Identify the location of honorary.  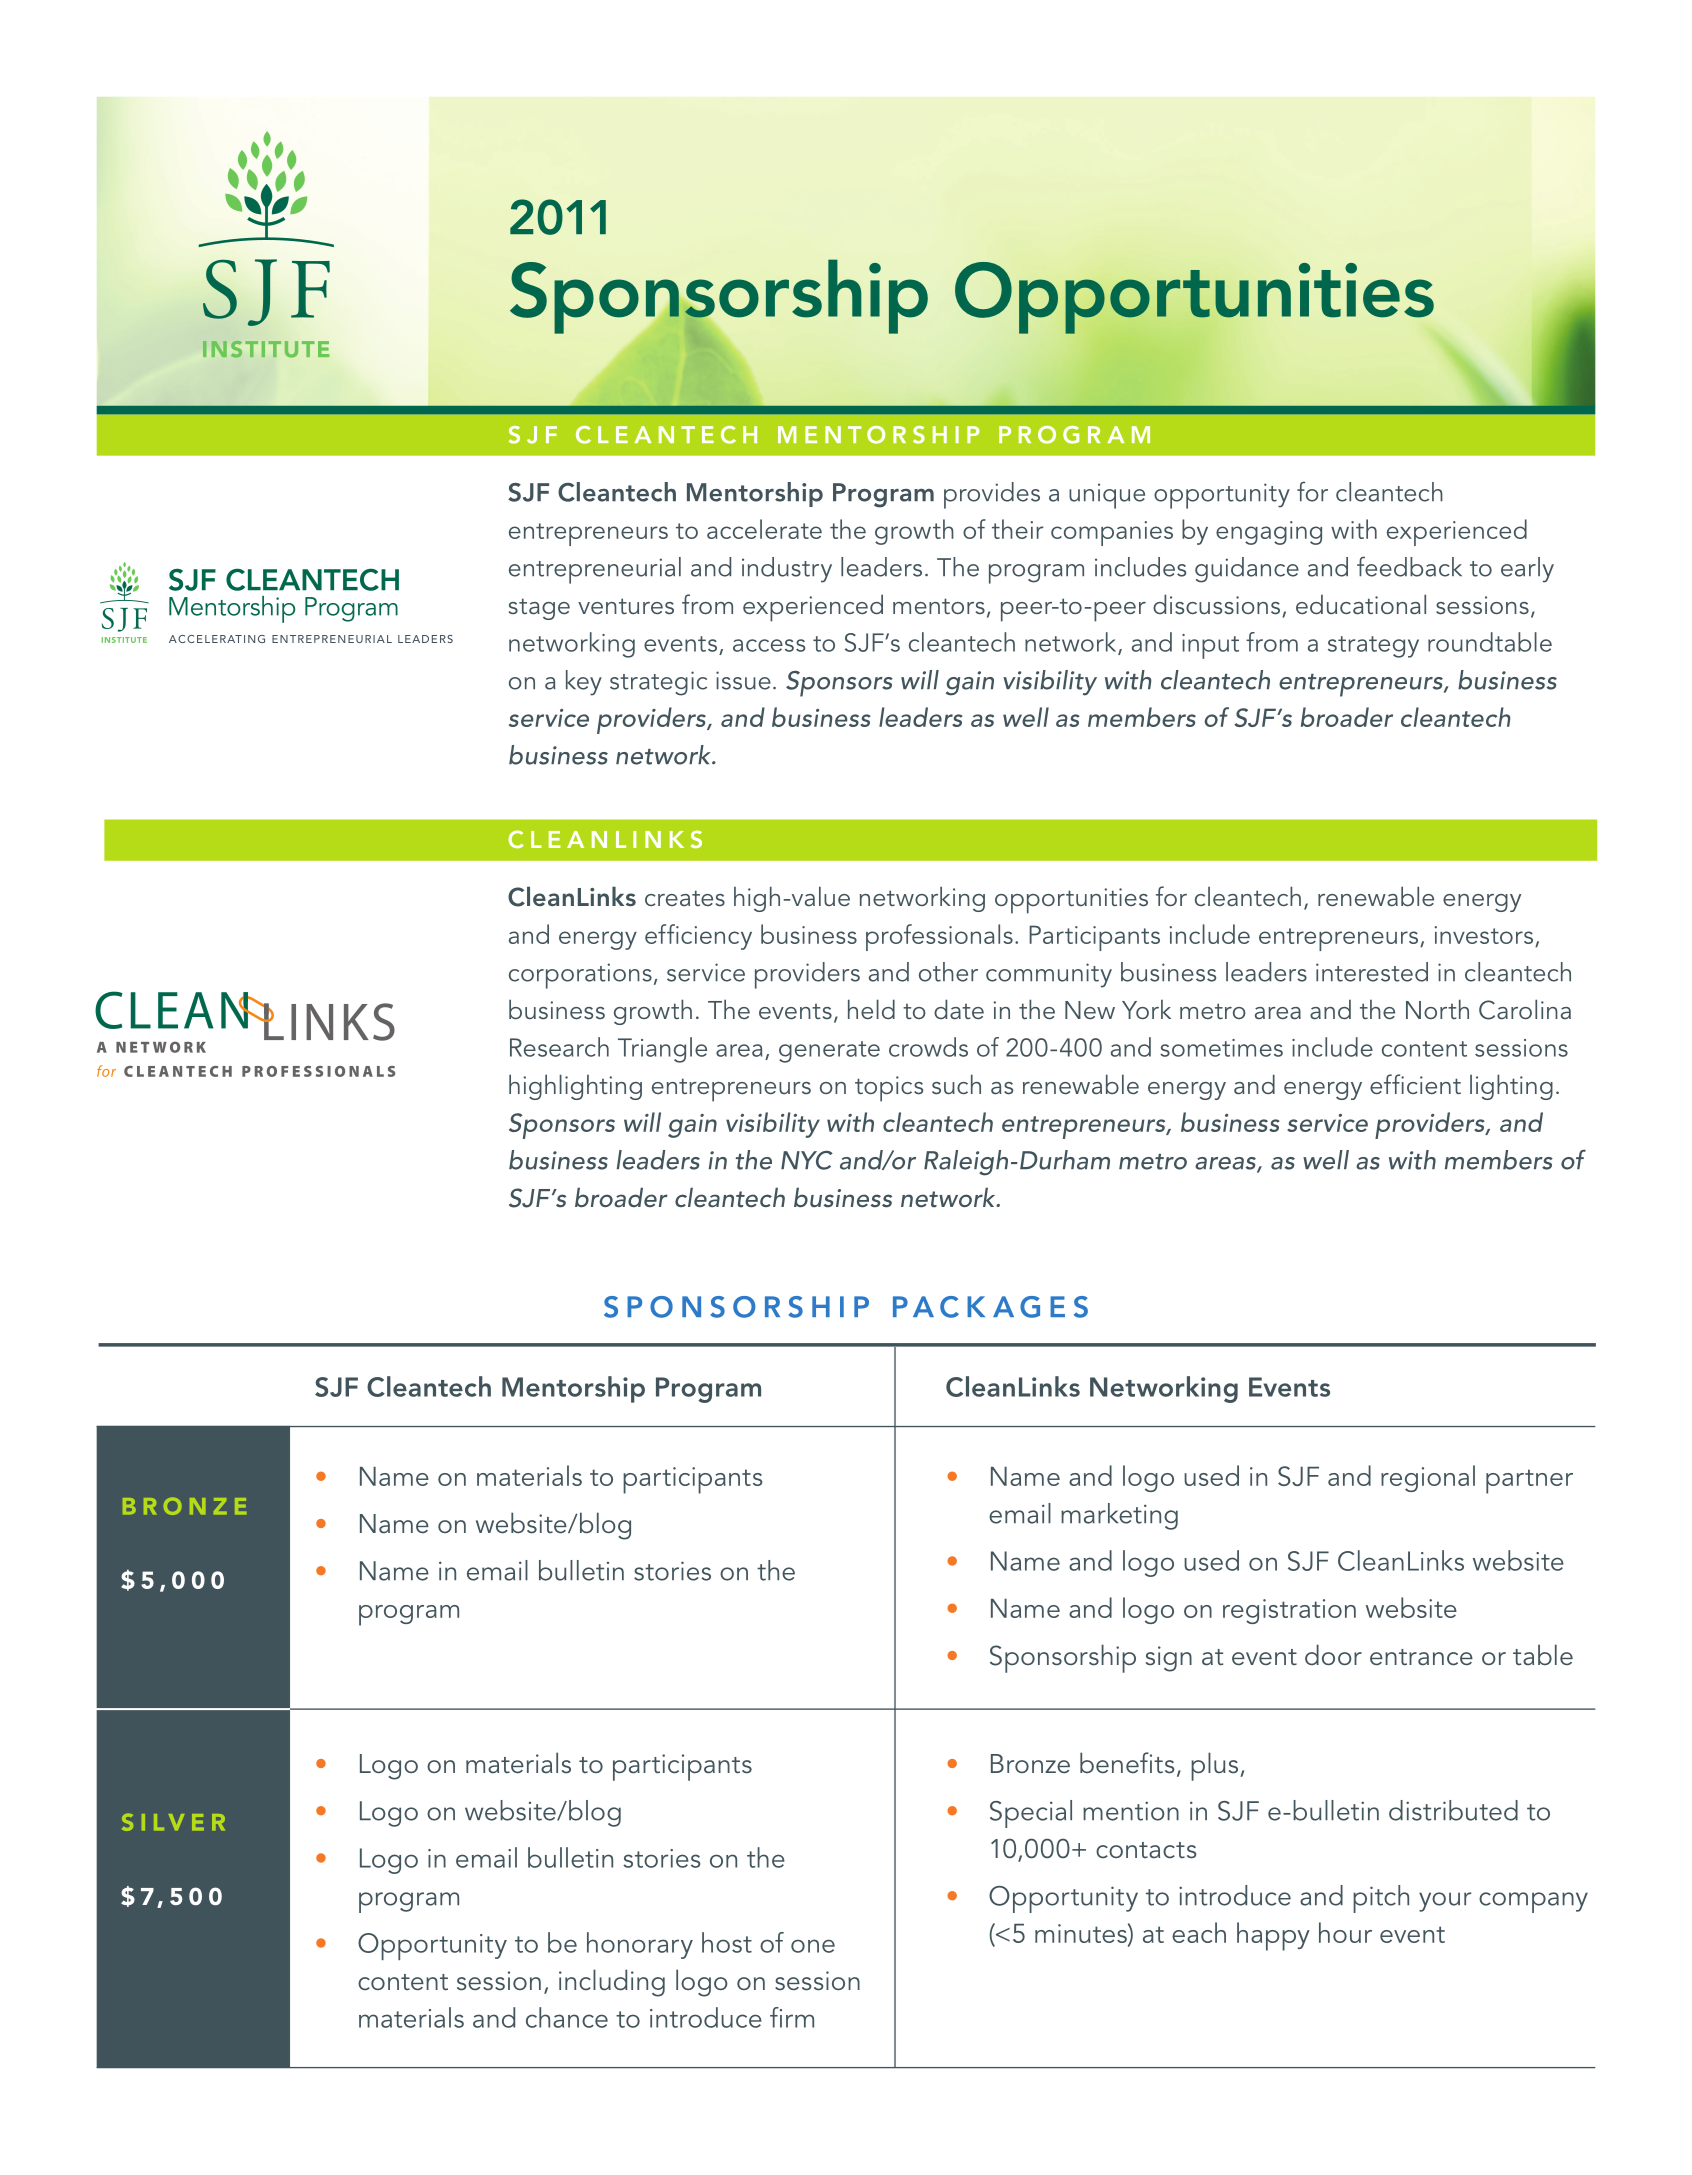
(640, 1945).
